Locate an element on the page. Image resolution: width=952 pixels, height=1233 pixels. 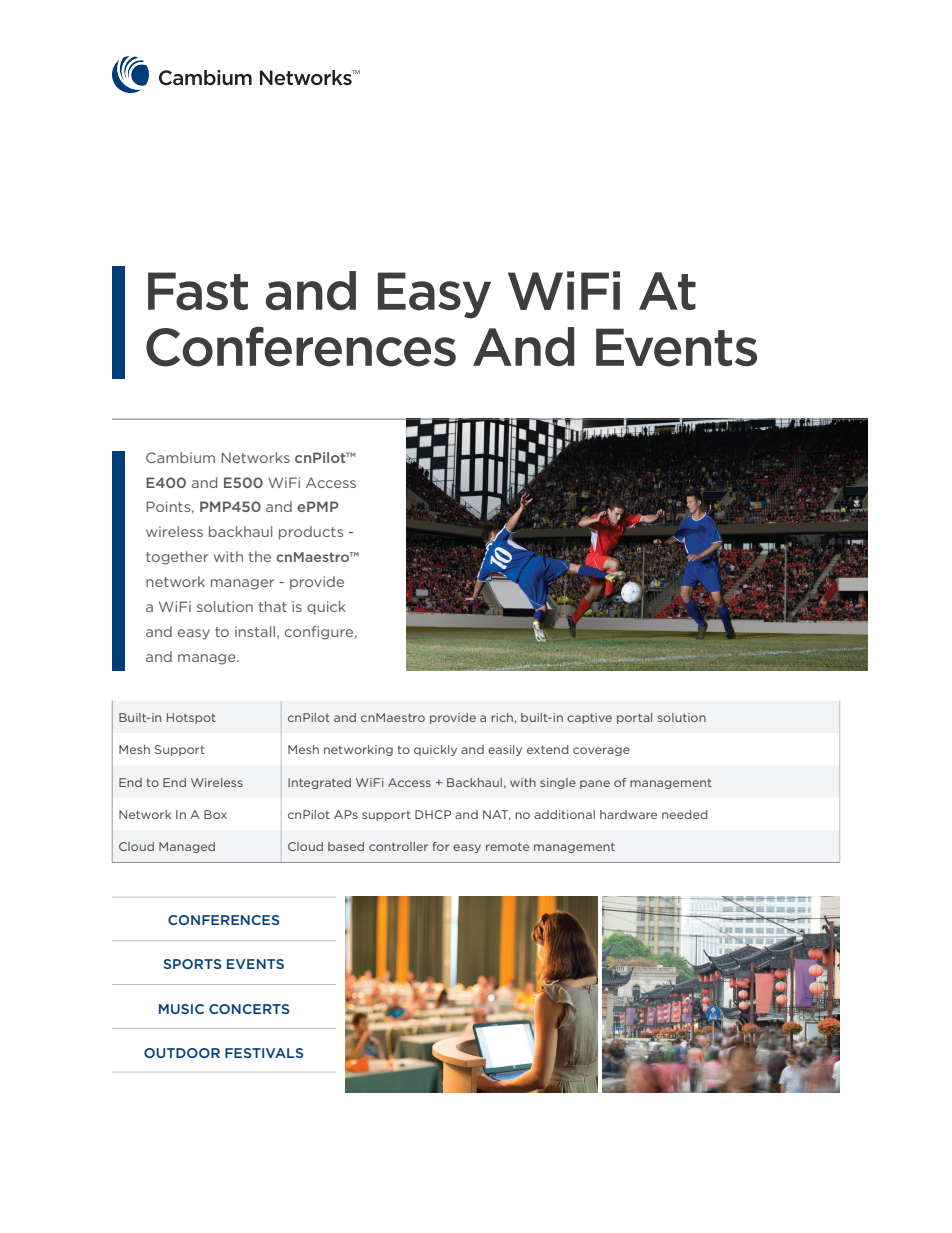
captive is located at coordinates (589, 718).
